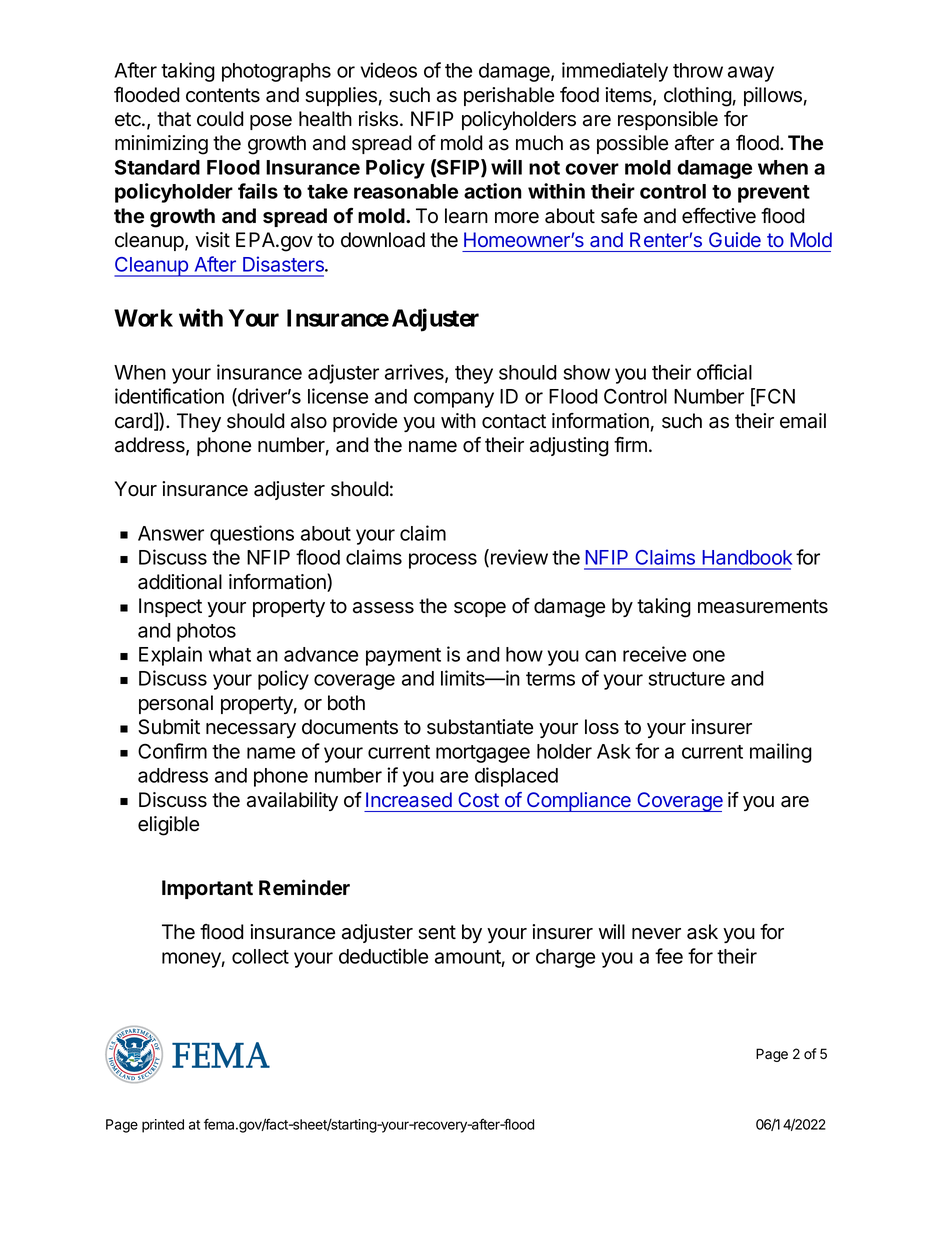  Describe the element at coordinates (169, 396) in the screenshot. I see `identification` at that location.
